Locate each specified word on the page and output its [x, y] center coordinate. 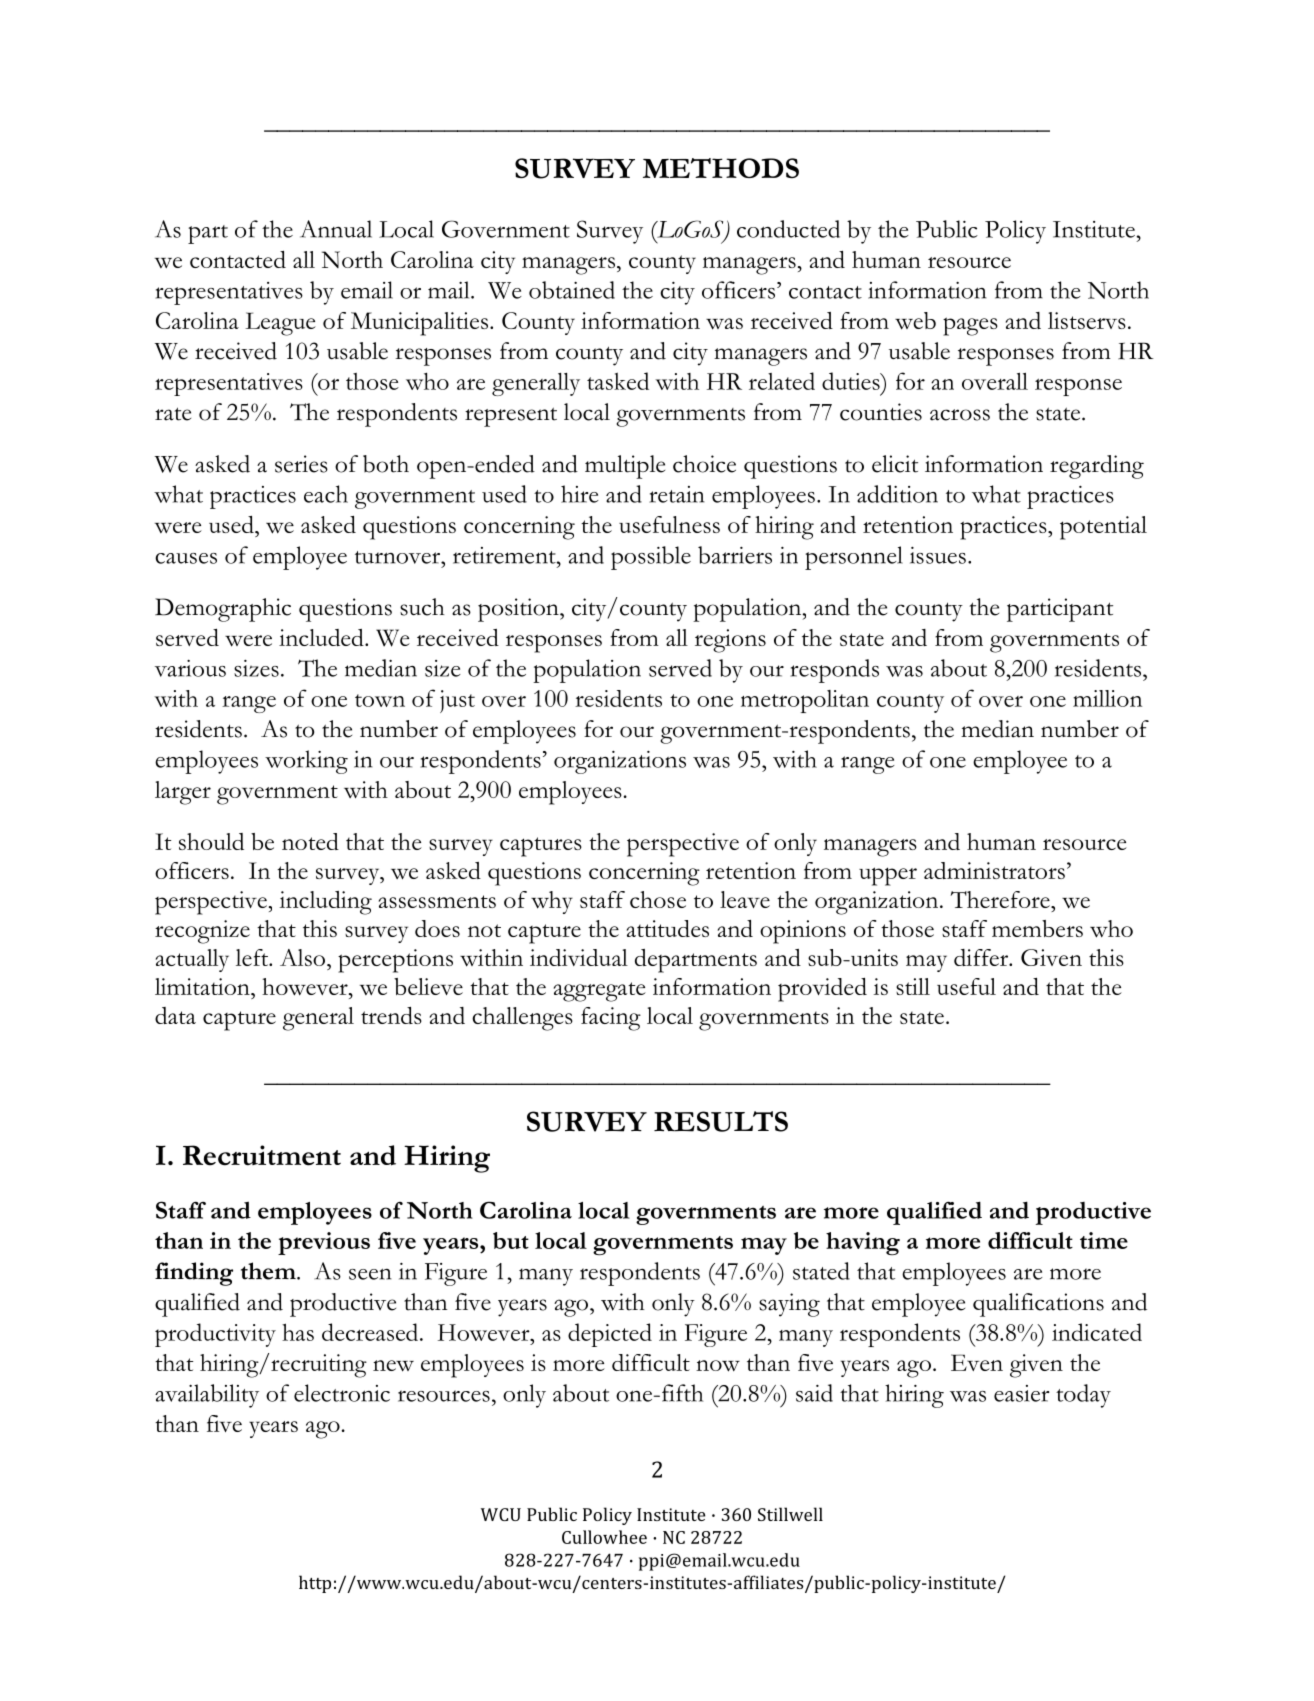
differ [982, 957]
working [306, 762]
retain [677, 494]
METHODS [721, 168]
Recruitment [262, 1155]
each [326, 494]
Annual [336, 229]
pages [970, 326]
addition [897, 494]
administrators [994, 870]
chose [658, 899]
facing [611, 1019]
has [298, 1332]
